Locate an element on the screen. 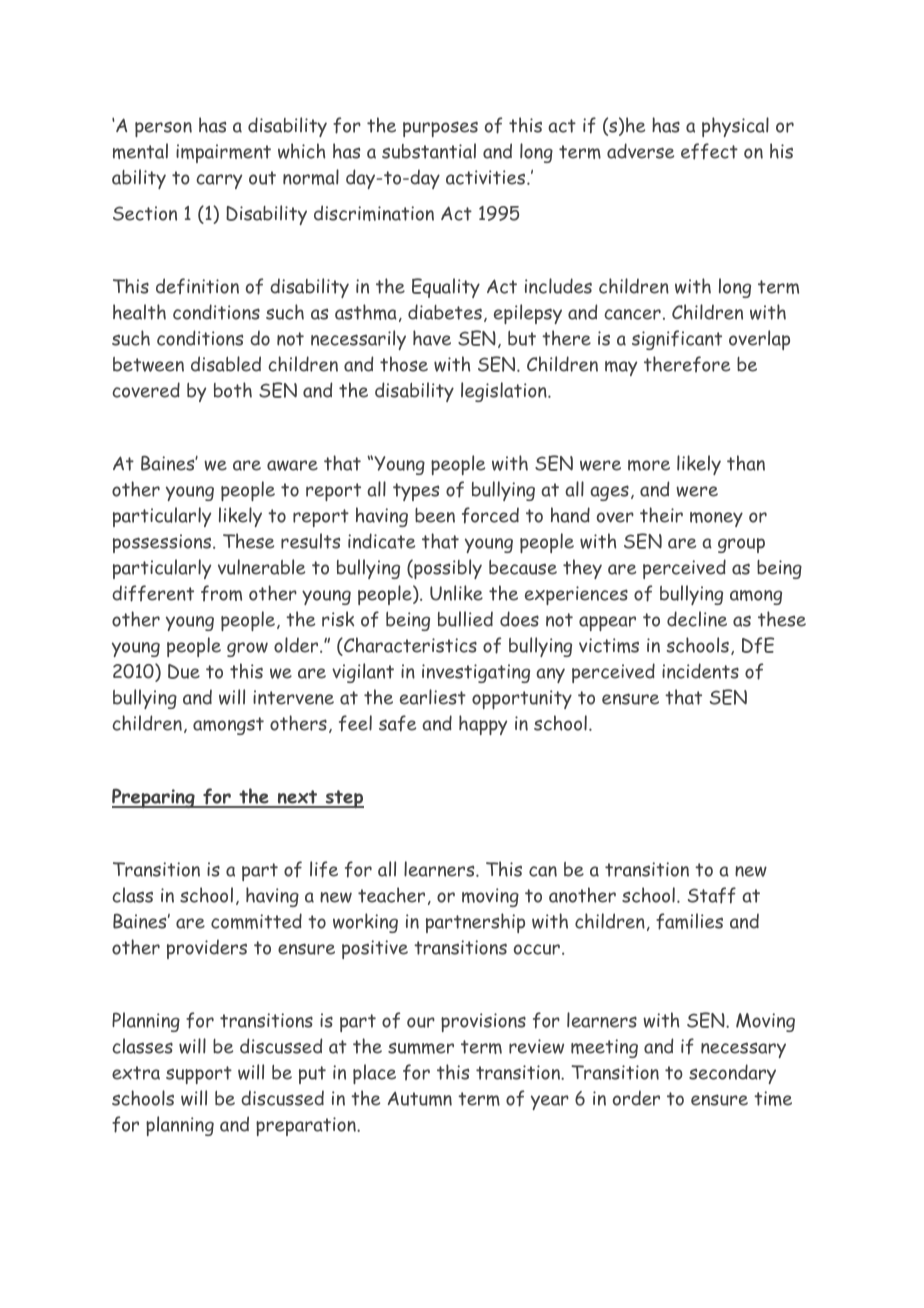  significant is located at coordinates (677, 340).
